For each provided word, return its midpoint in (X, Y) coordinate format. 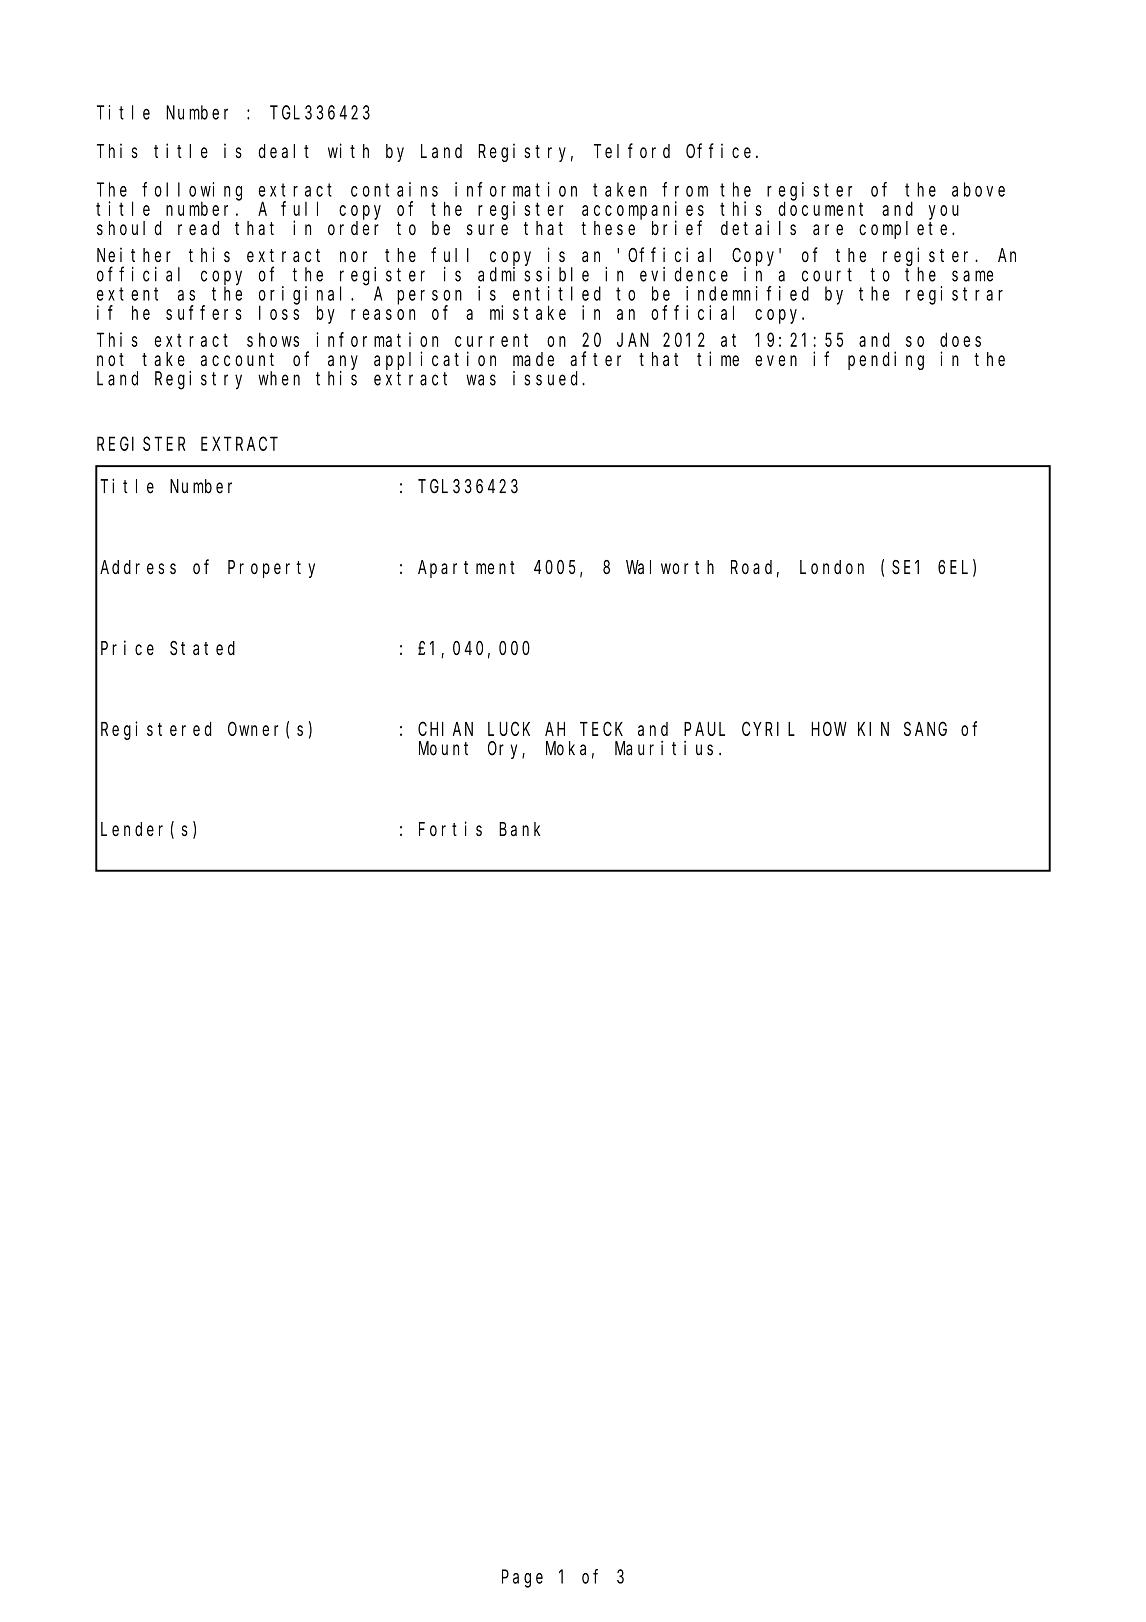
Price (127, 647)
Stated (202, 648)
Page (522, 1579)
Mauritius (664, 748)
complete (906, 230)
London (832, 567)
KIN (873, 729)
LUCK (509, 729)
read (198, 228)
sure (487, 229)
